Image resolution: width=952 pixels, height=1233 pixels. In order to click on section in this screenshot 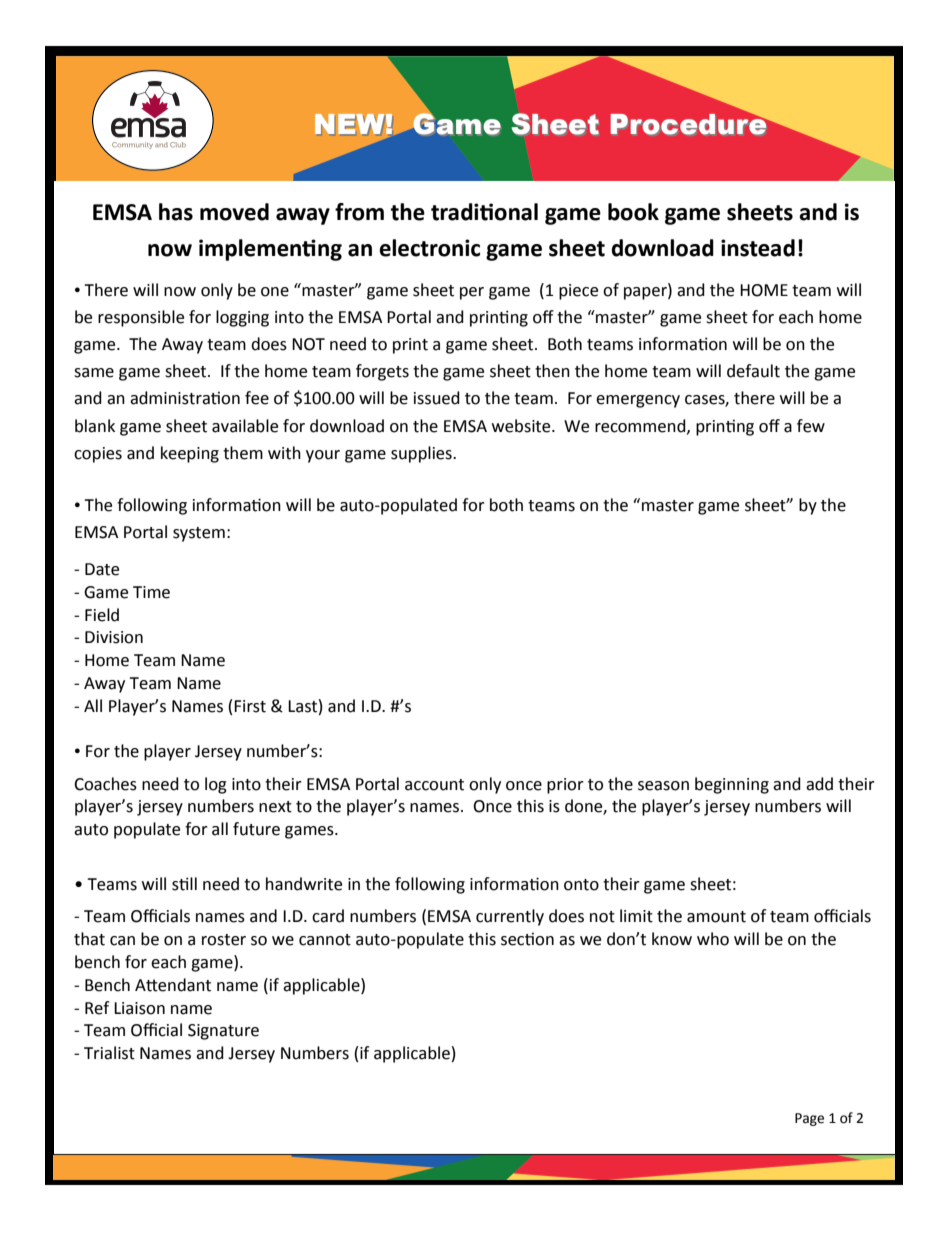, I will do `click(527, 939)`.
